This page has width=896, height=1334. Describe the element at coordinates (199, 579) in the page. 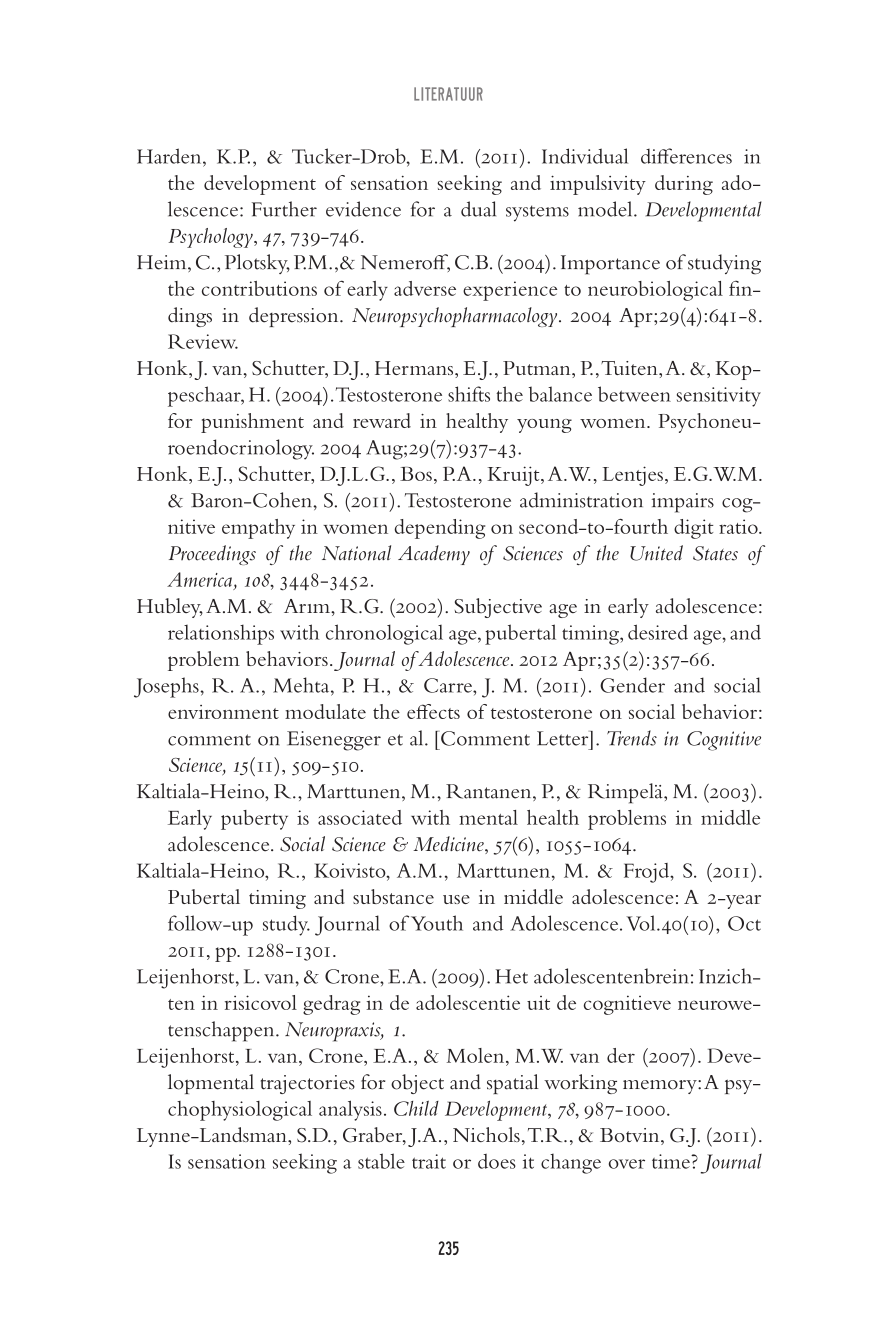

I see `America` at that location.
